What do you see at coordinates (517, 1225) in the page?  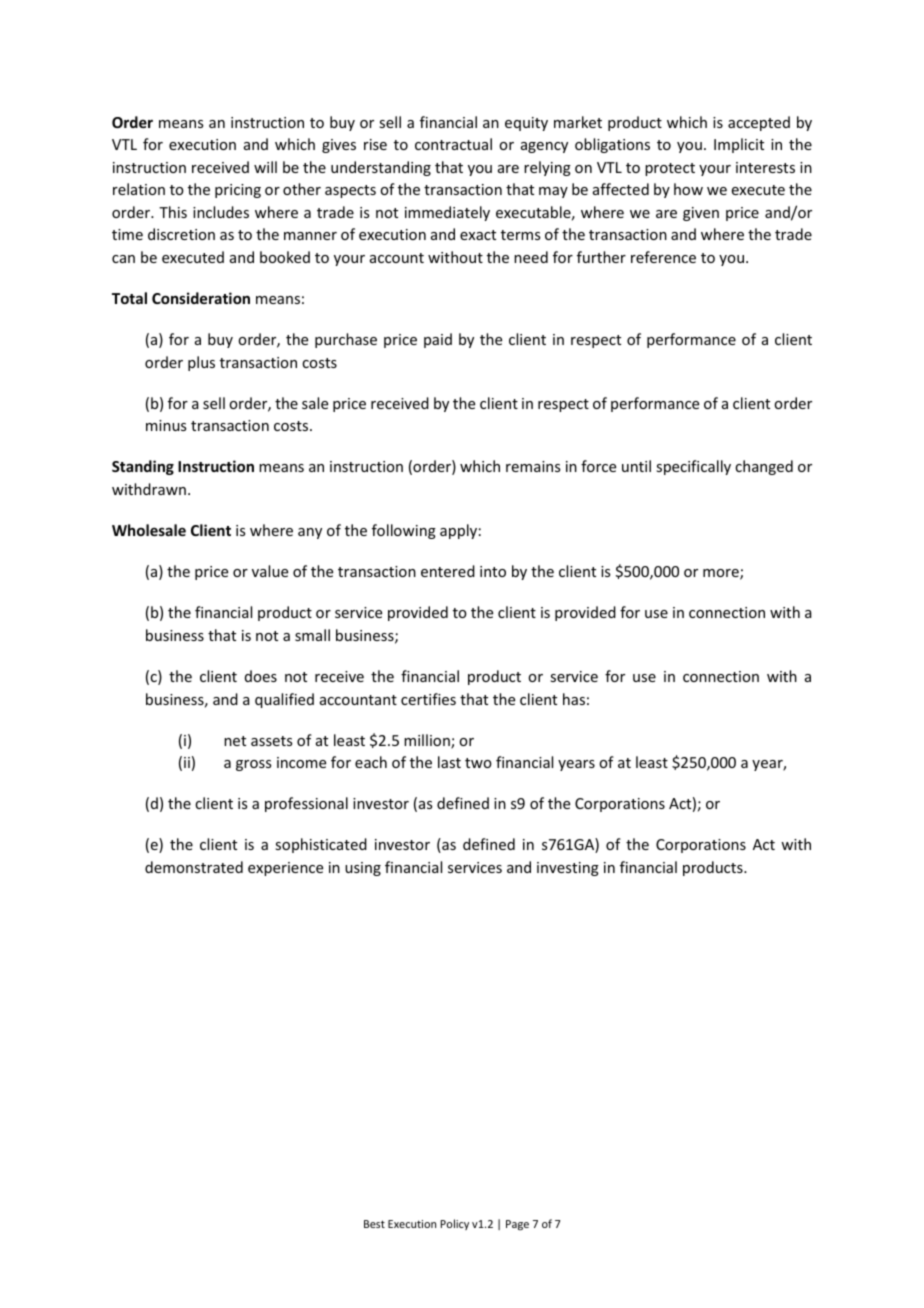 I see `Page` at bounding box center [517, 1225].
